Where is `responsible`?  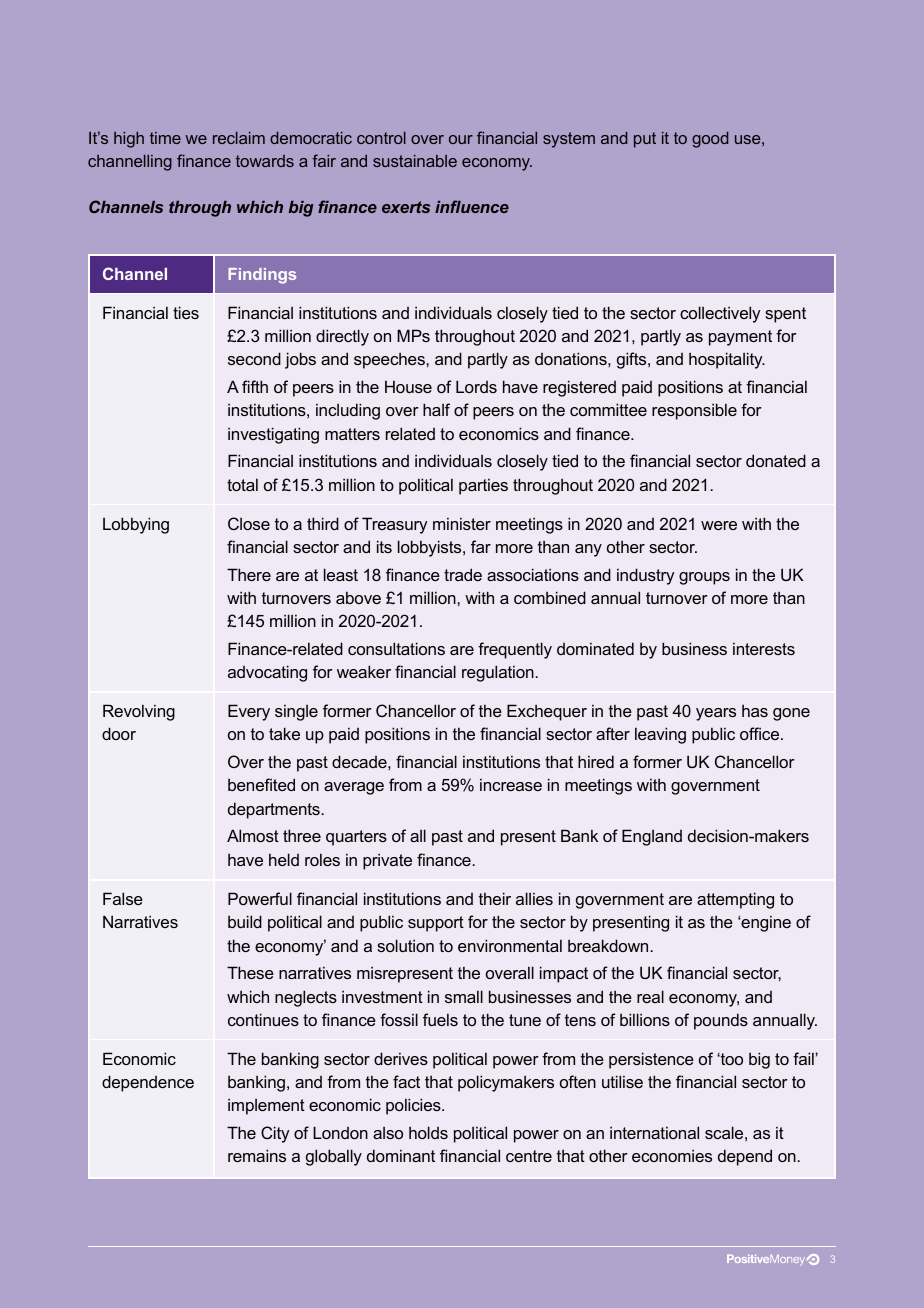
responsible is located at coordinates (694, 411).
